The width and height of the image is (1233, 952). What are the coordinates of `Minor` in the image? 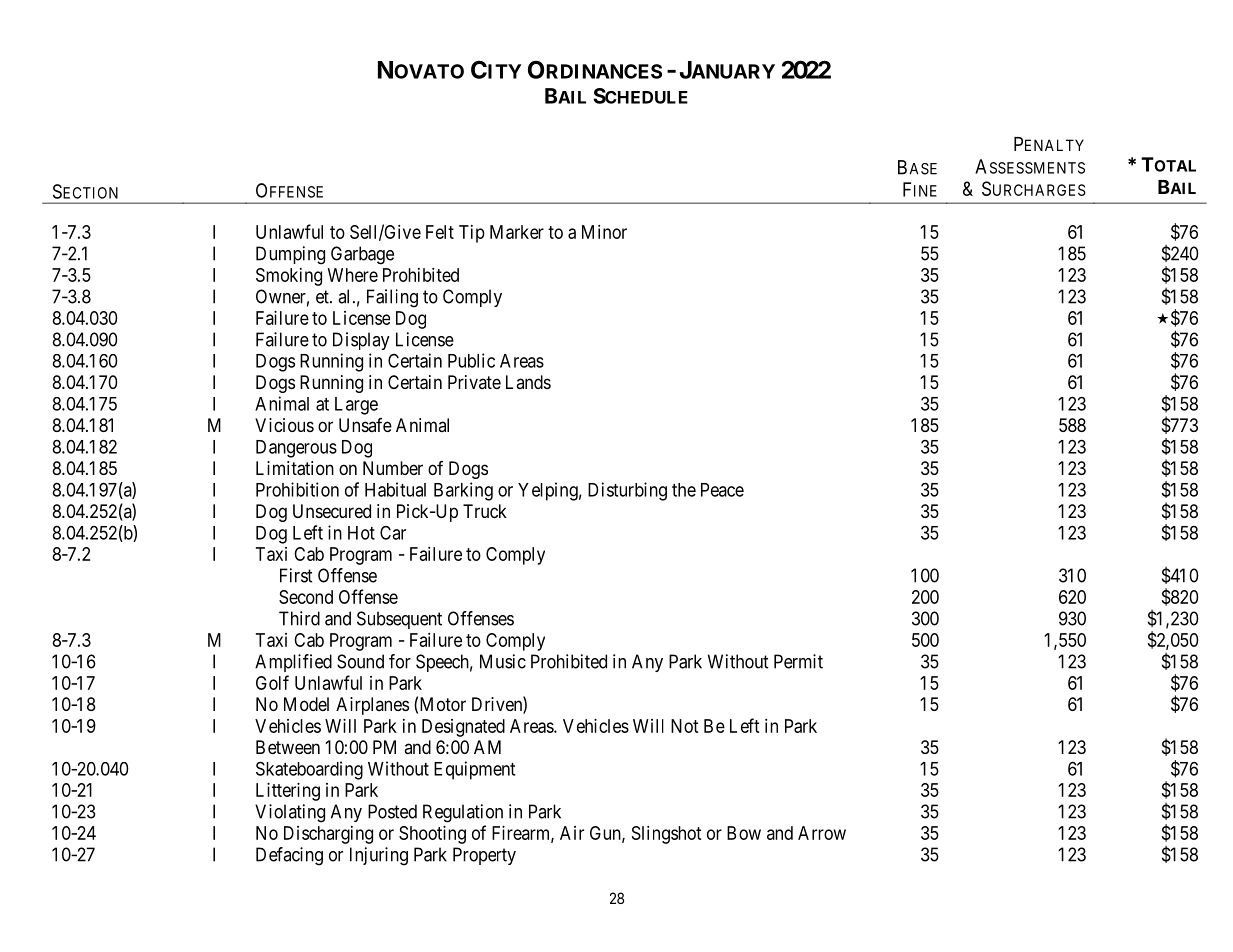 It's located at (604, 232).
